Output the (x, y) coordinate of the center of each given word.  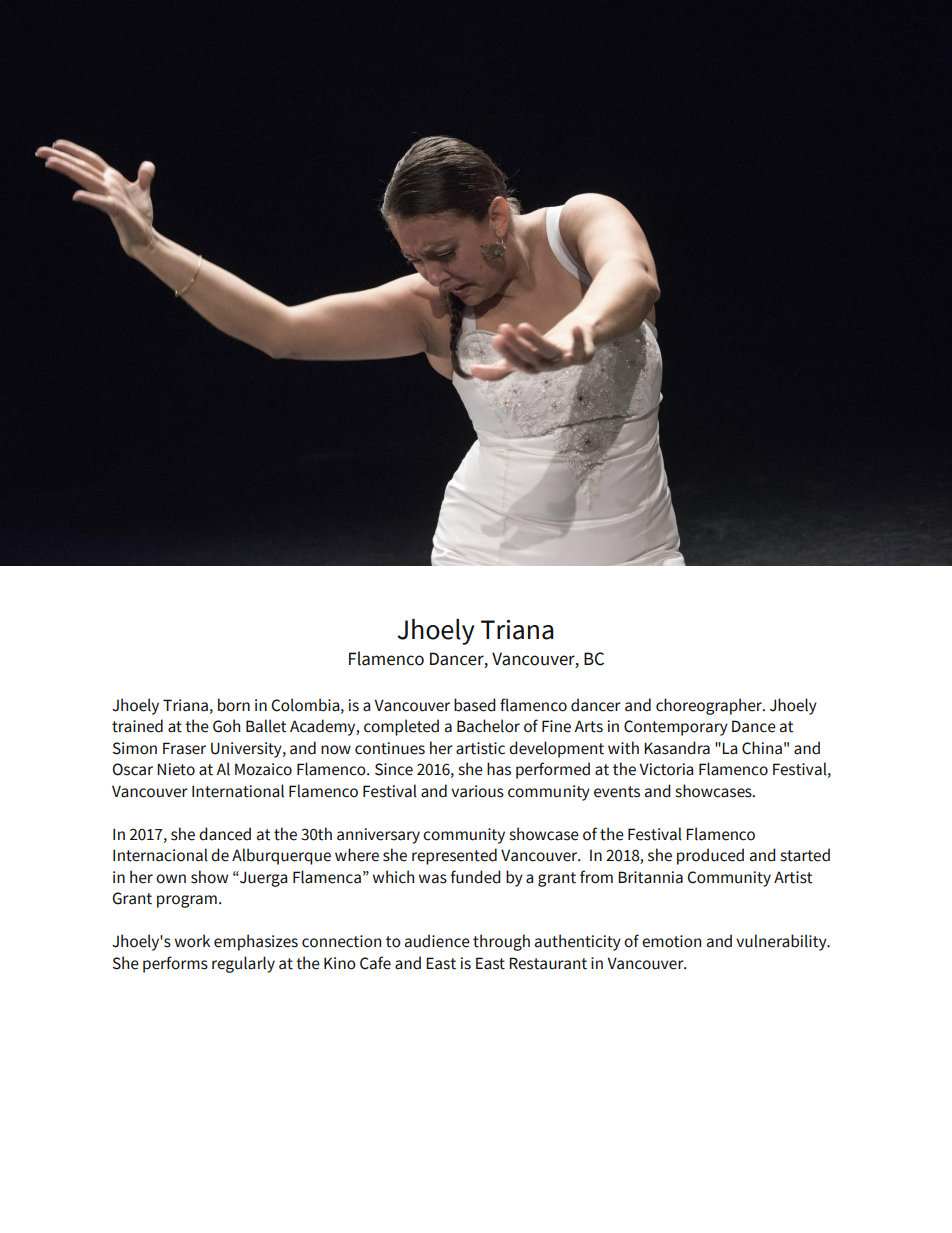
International (238, 791)
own (171, 879)
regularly (243, 964)
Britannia (650, 877)
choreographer (710, 706)
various (477, 791)
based (475, 705)
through (501, 942)
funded (476, 877)
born (234, 705)
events (617, 792)
